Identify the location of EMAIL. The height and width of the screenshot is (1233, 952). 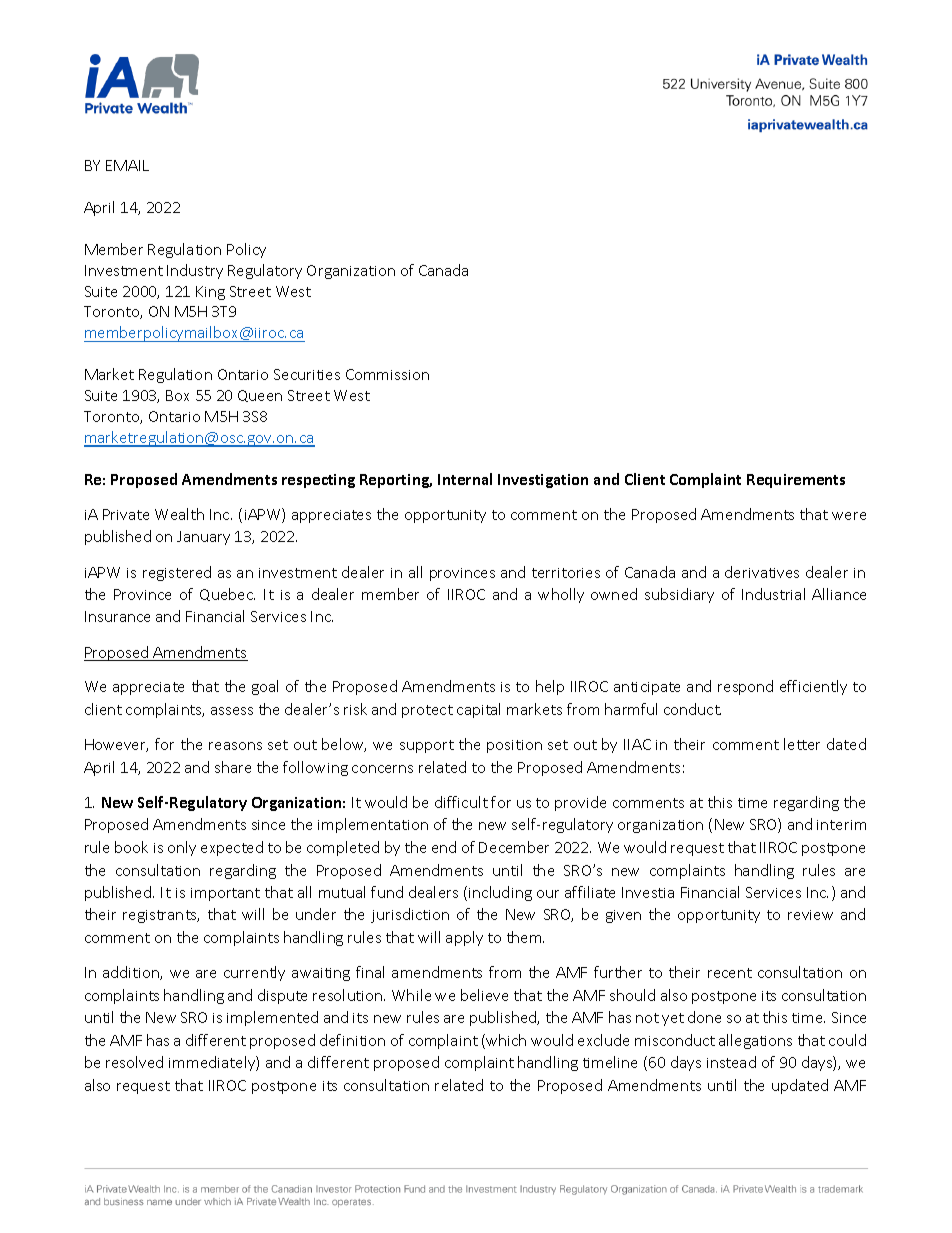
(127, 165).
